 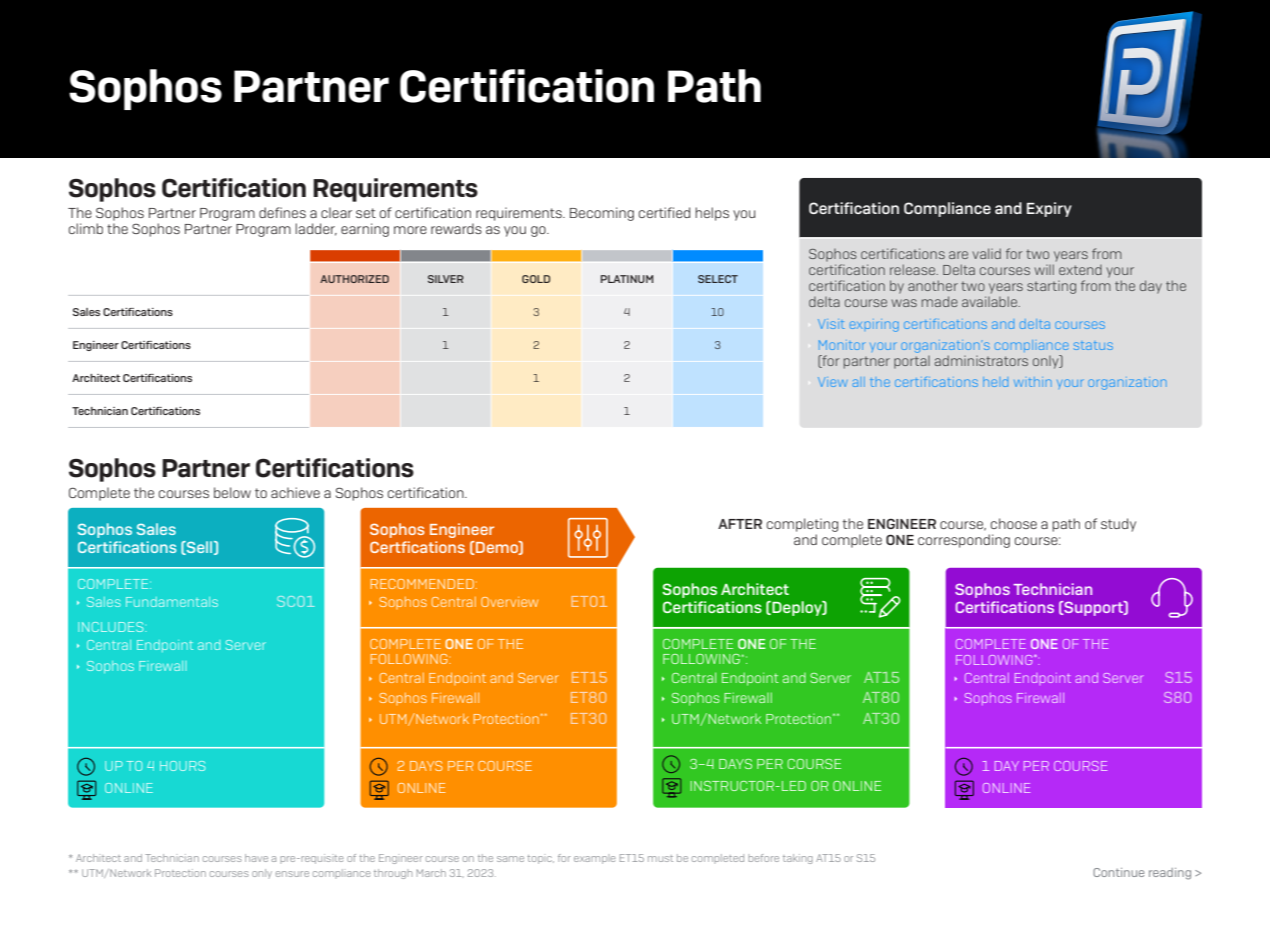 What do you see at coordinates (964, 541) in the document?
I see `corresponding` at bounding box center [964, 541].
